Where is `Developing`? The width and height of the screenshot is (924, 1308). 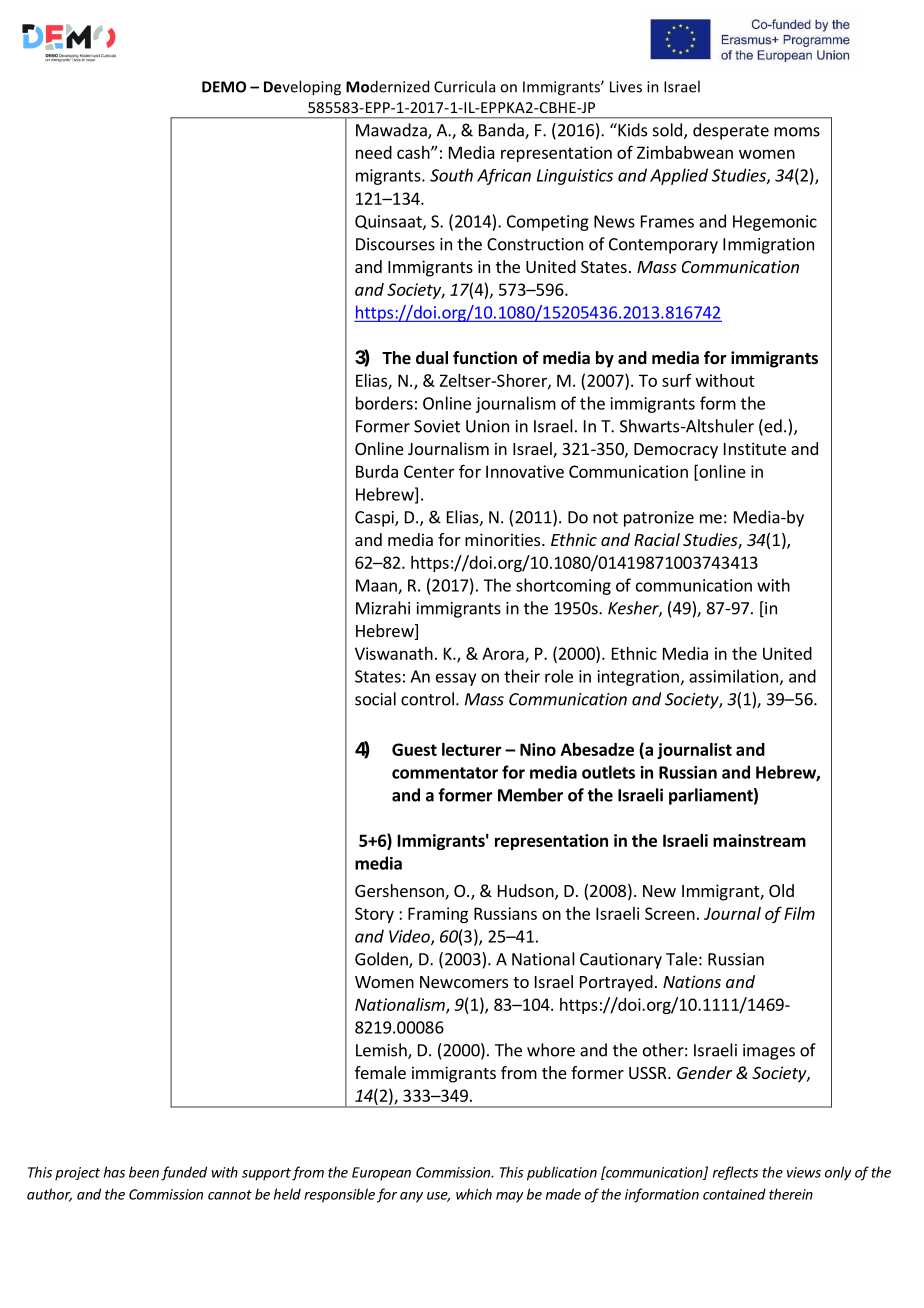
Developing is located at coordinates (302, 88).
